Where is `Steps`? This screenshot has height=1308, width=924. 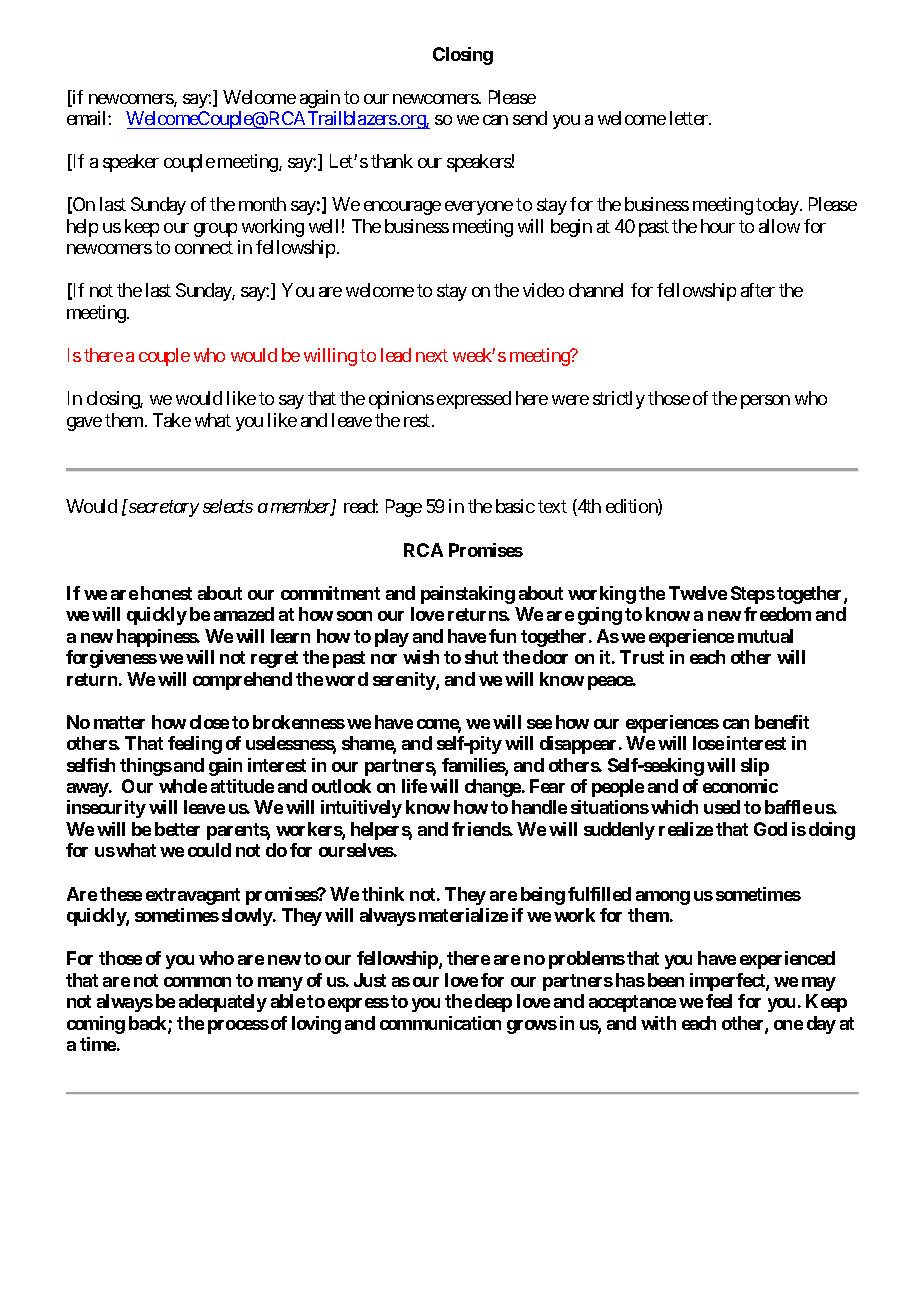 Steps is located at coordinates (753, 595).
